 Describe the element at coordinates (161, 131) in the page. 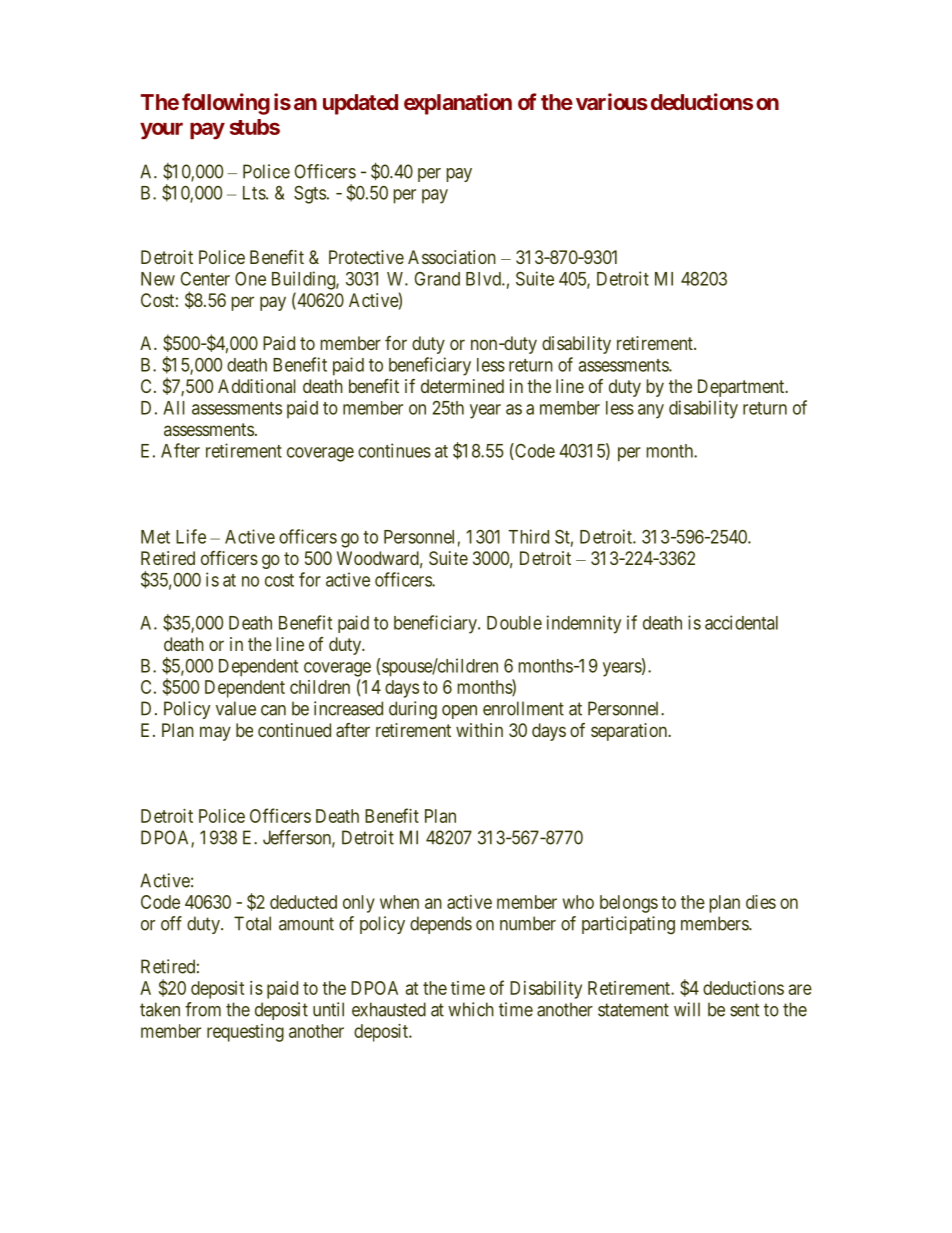

I see `your` at that location.
